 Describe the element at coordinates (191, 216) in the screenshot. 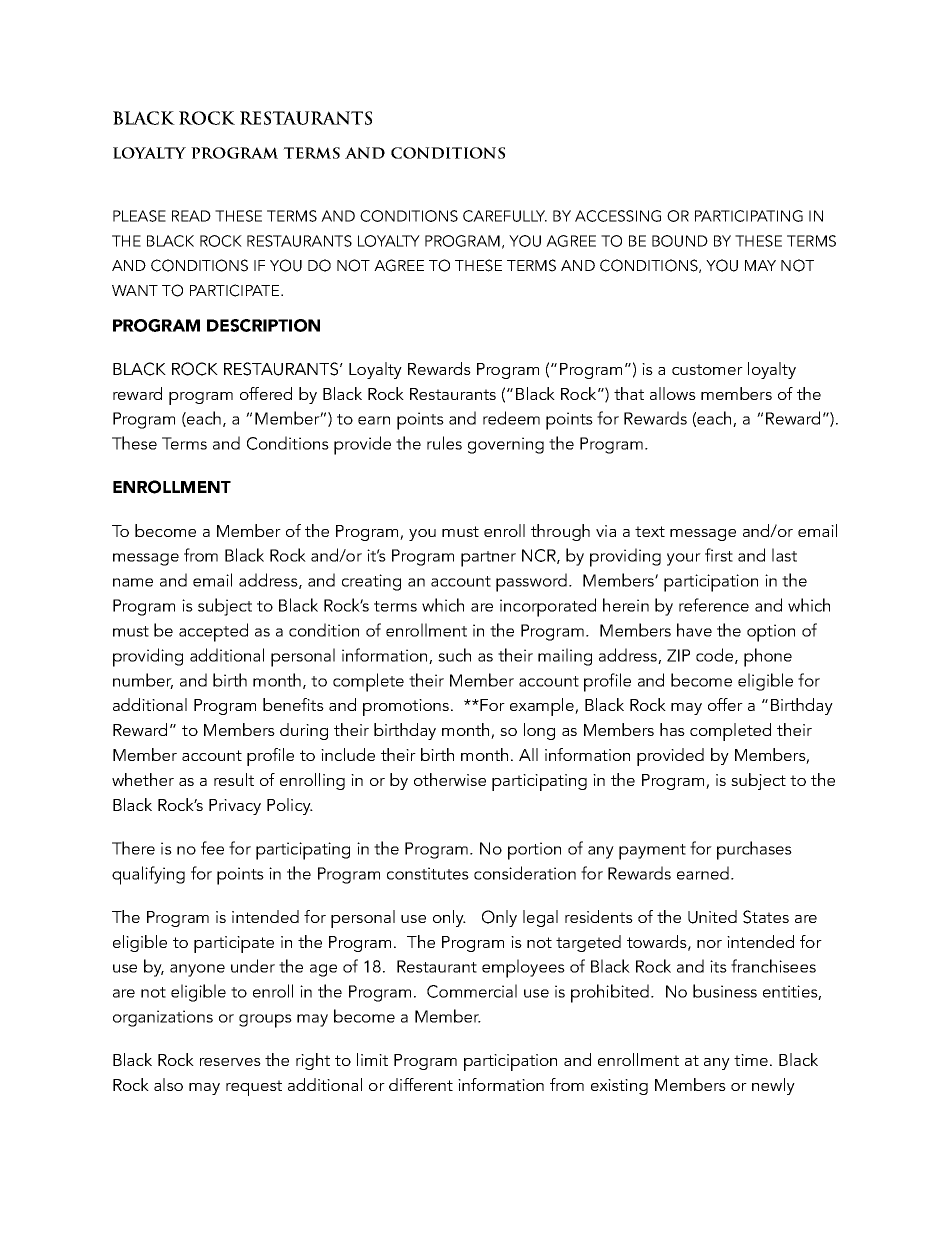

I see `READ` at that location.
